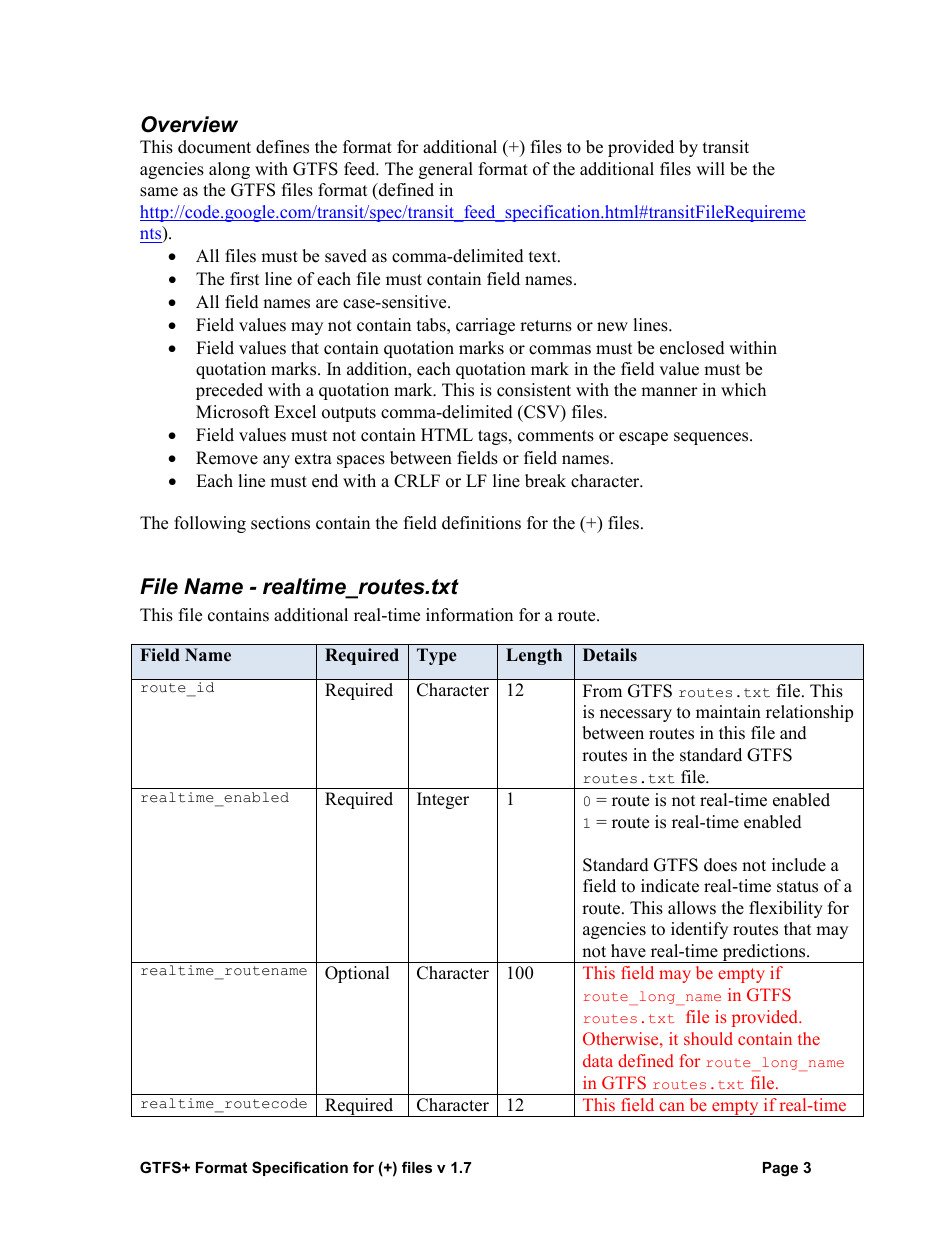 The image size is (952, 1233). What do you see at coordinates (446, 170) in the screenshot?
I see `general` at bounding box center [446, 170].
